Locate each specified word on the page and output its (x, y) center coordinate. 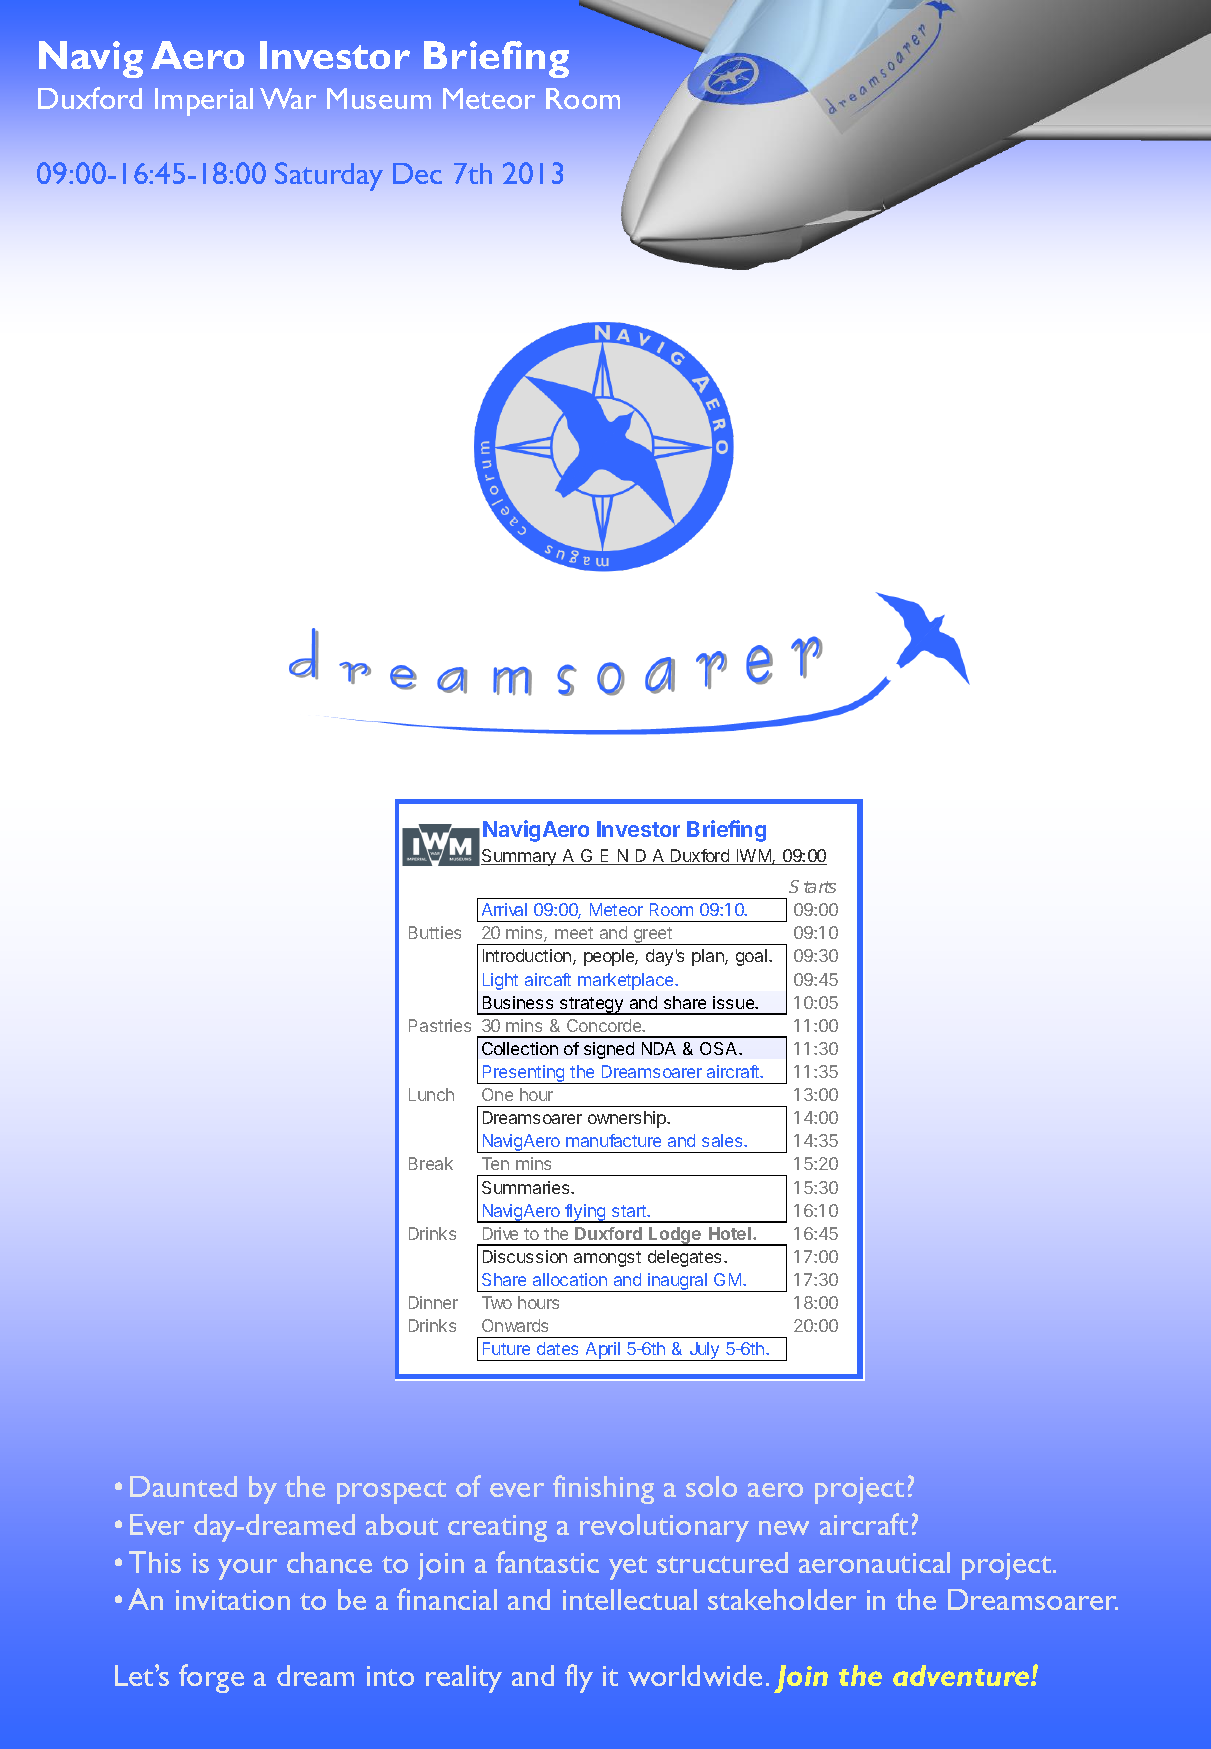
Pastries (440, 1025)
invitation (233, 1600)
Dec (417, 173)
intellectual (630, 1599)
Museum (379, 98)
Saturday (329, 176)
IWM (753, 857)
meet (574, 933)
